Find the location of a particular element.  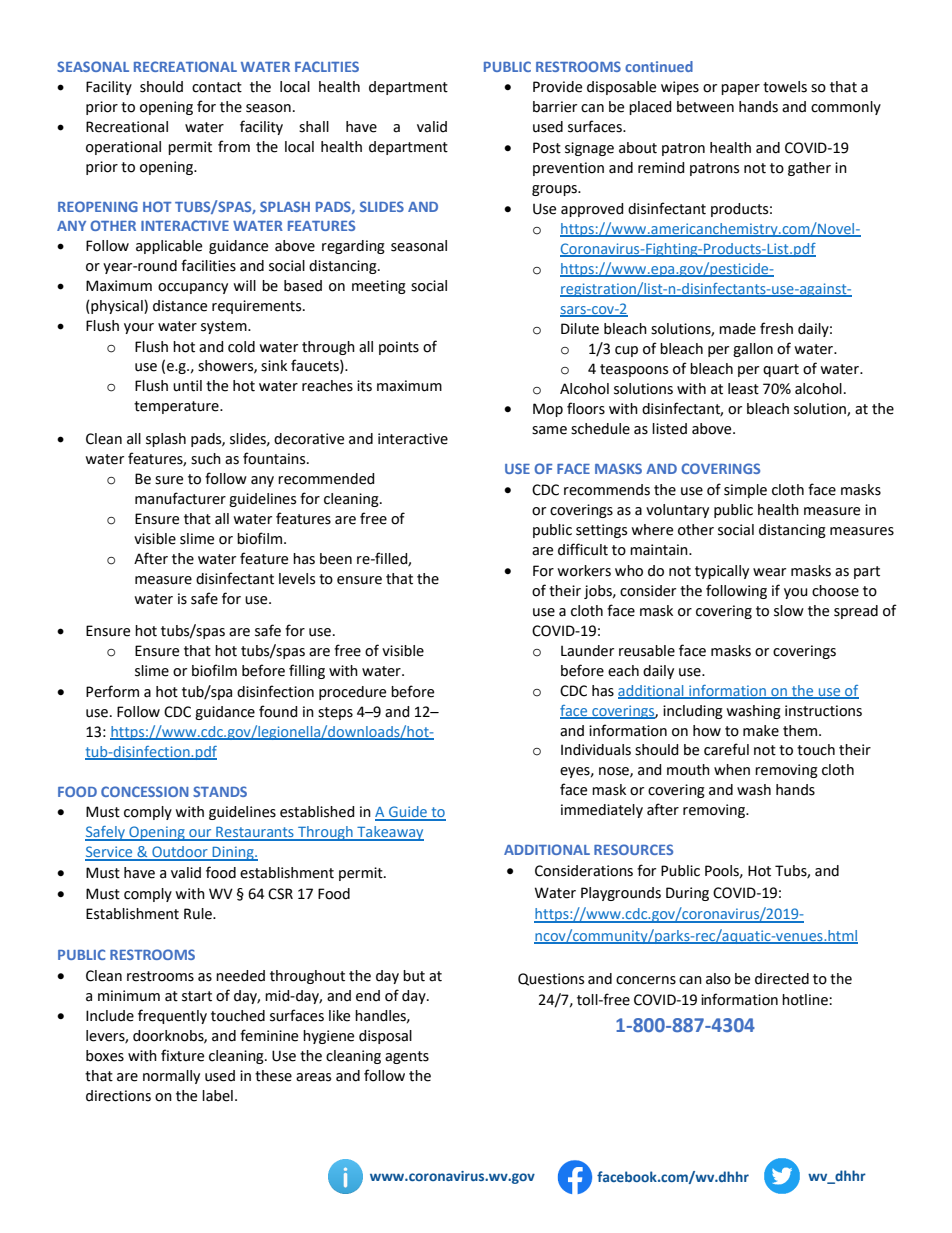

fixture is located at coordinates (182, 1055).
